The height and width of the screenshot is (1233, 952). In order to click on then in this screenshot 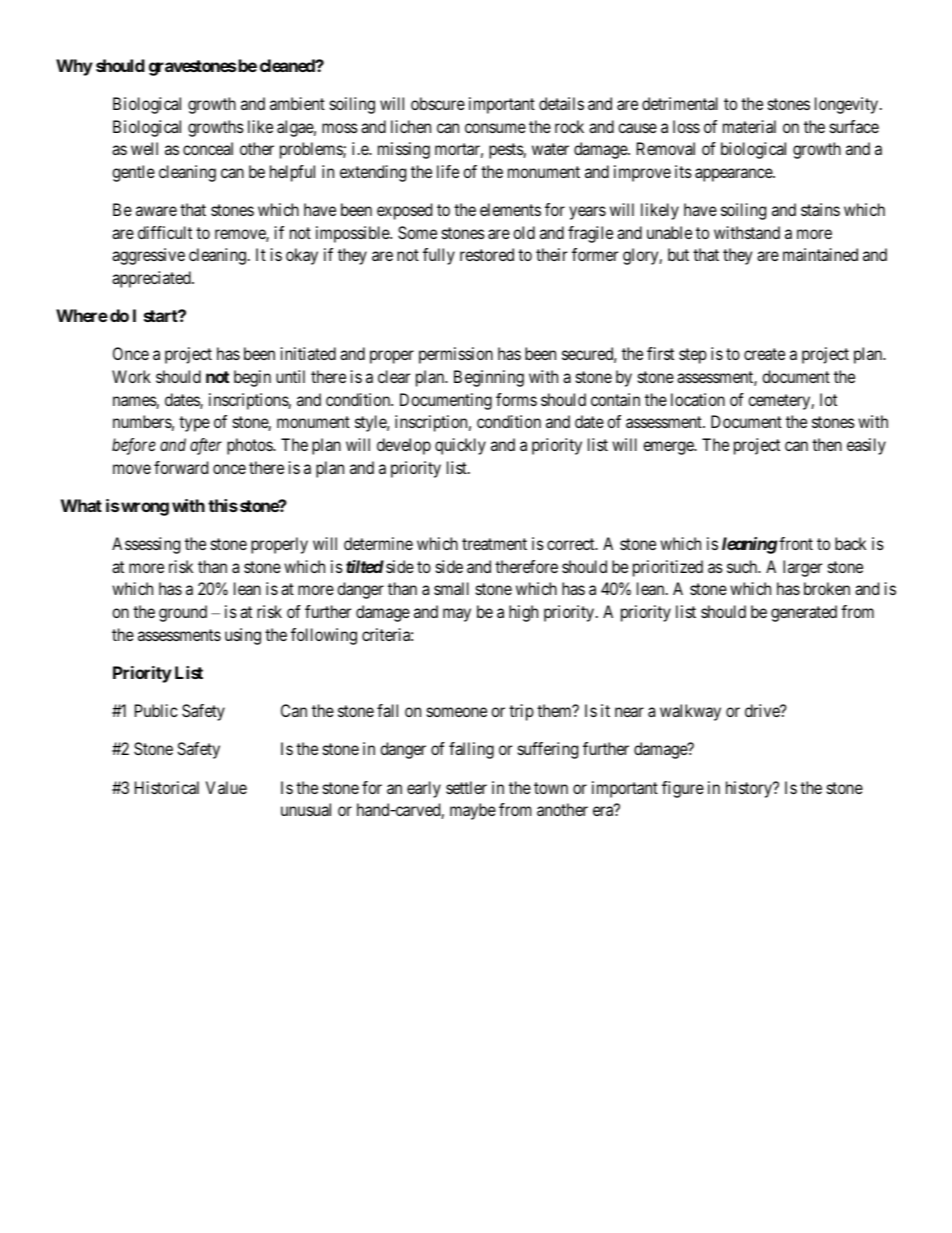, I will do `click(827, 444)`.
